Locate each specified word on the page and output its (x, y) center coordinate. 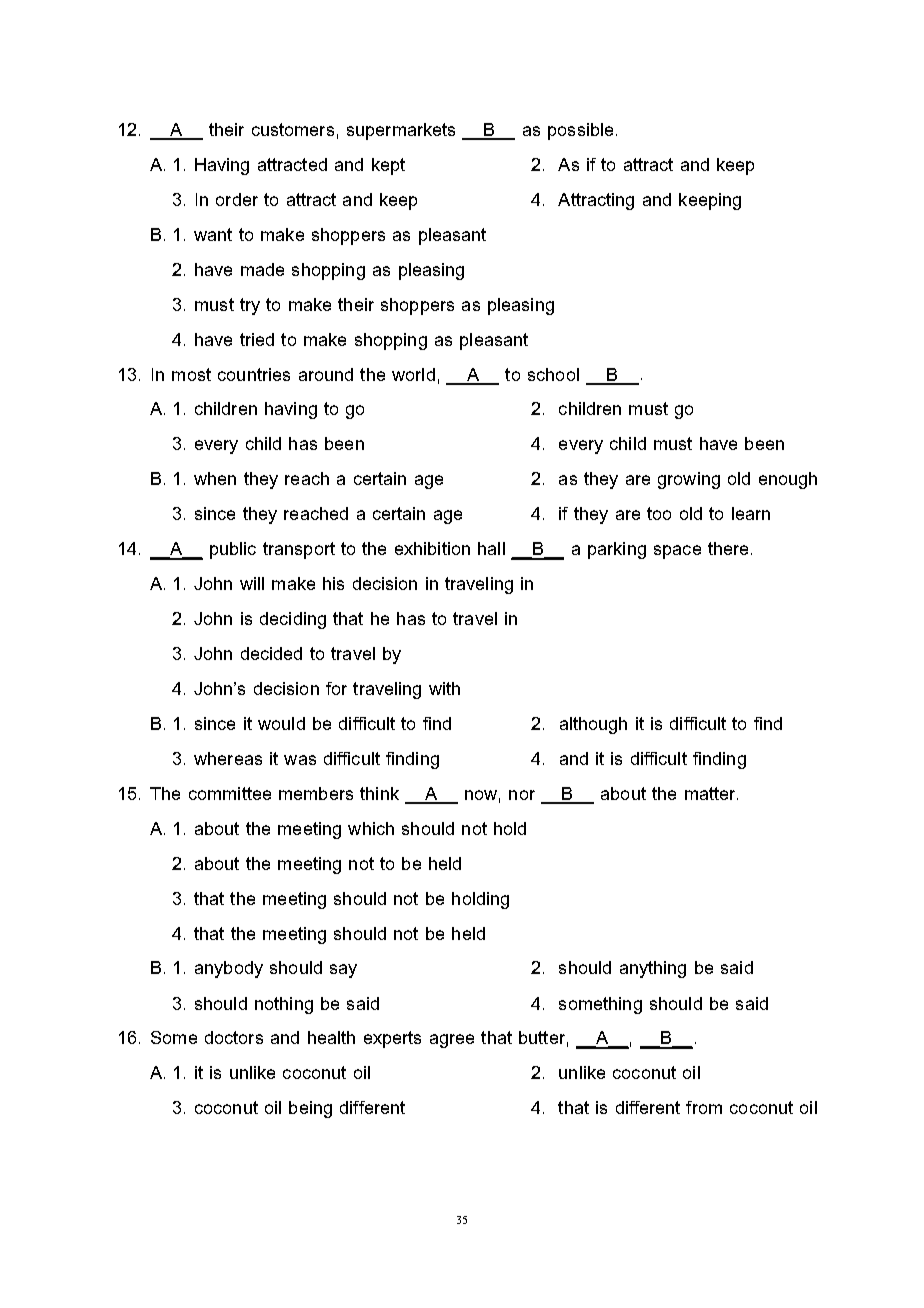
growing (689, 480)
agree (452, 1041)
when (215, 478)
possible (580, 131)
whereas (228, 758)
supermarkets (401, 131)
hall (491, 548)
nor (522, 795)
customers (293, 129)
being (310, 1109)
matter (711, 793)
